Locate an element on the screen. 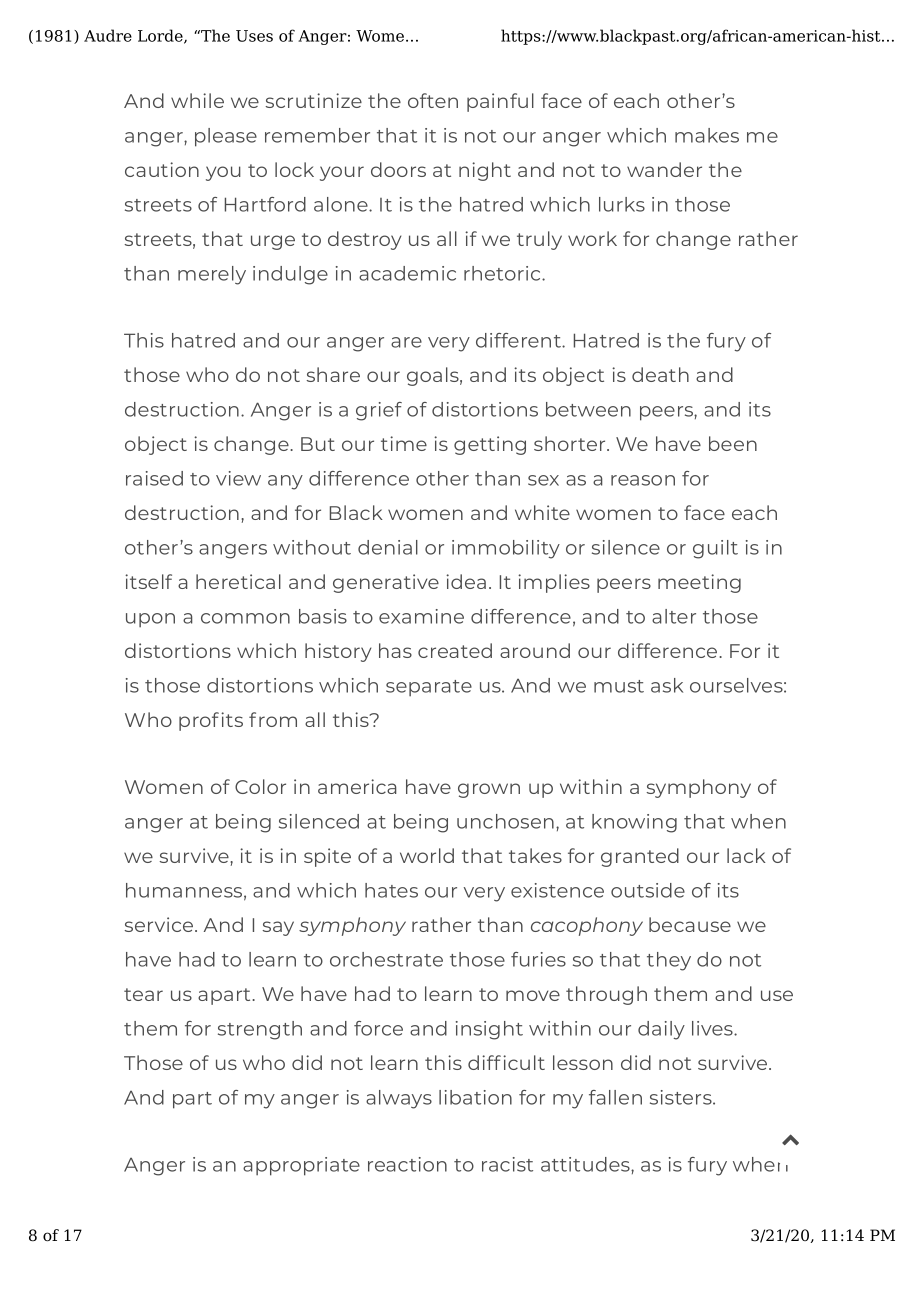 This screenshot has width=924, height=1307. time is located at coordinates (404, 443).
